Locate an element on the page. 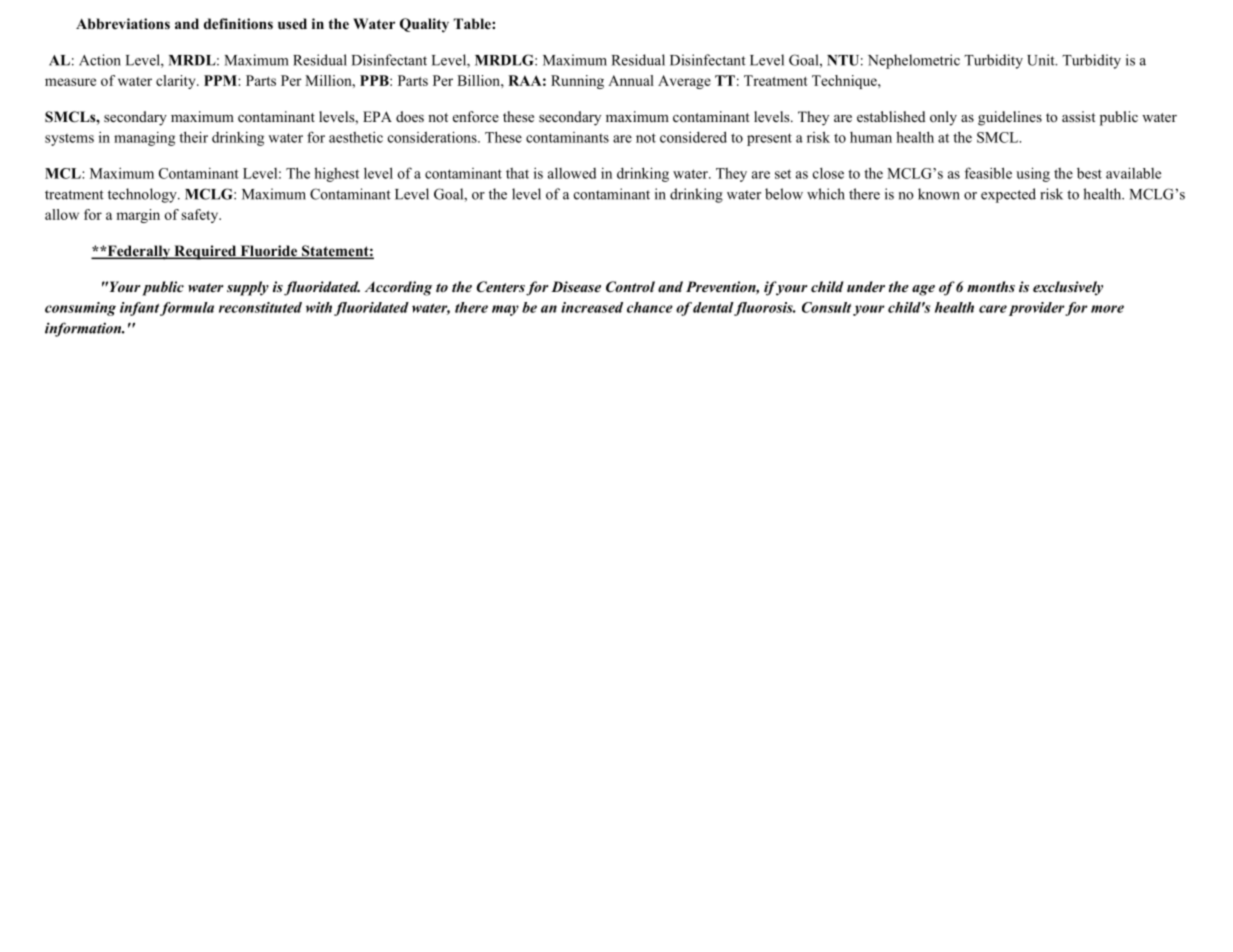 This document has width=1233, height=952. Quality is located at coordinates (424, 25).
